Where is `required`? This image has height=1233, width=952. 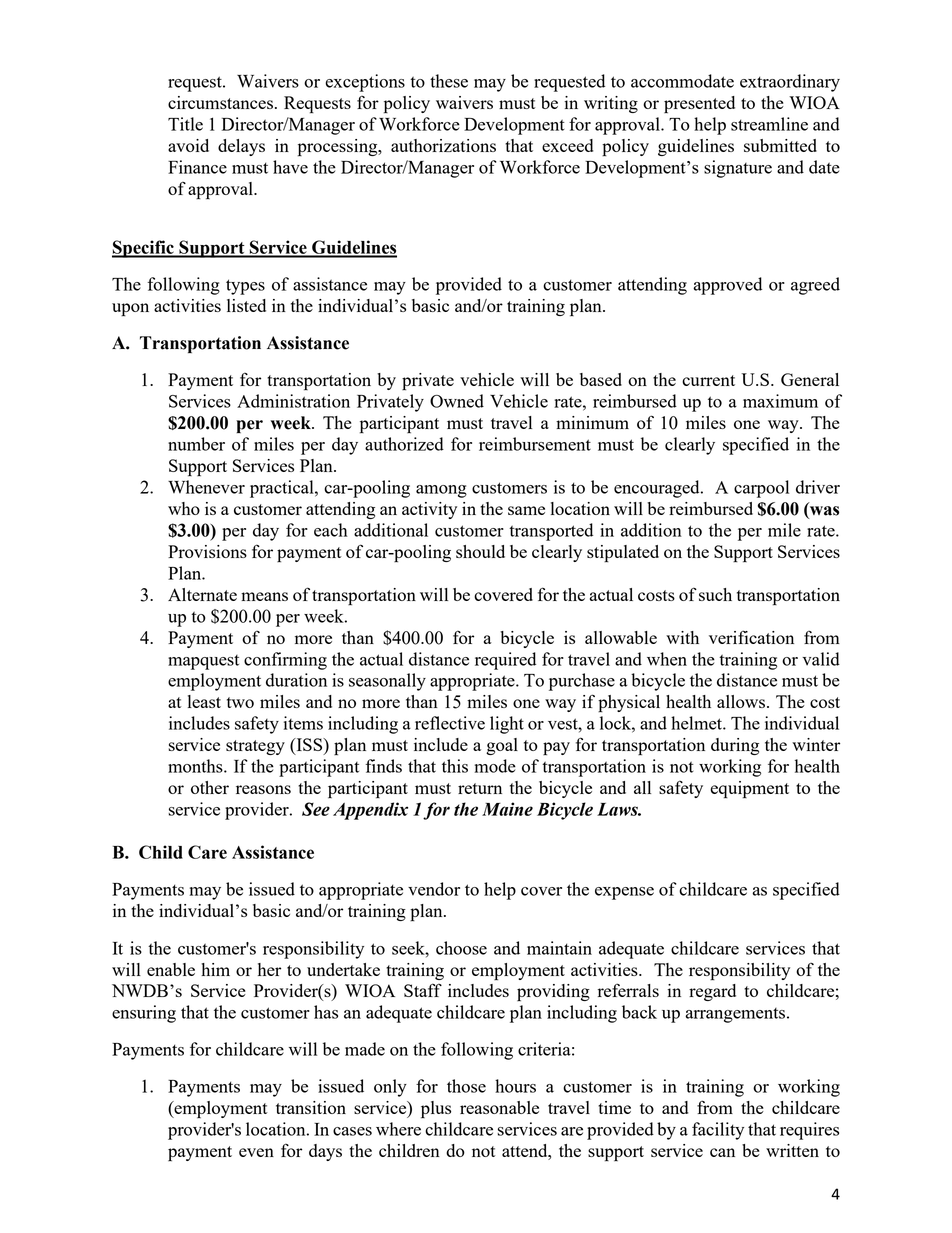
required is located at coordinates (505, 661).
